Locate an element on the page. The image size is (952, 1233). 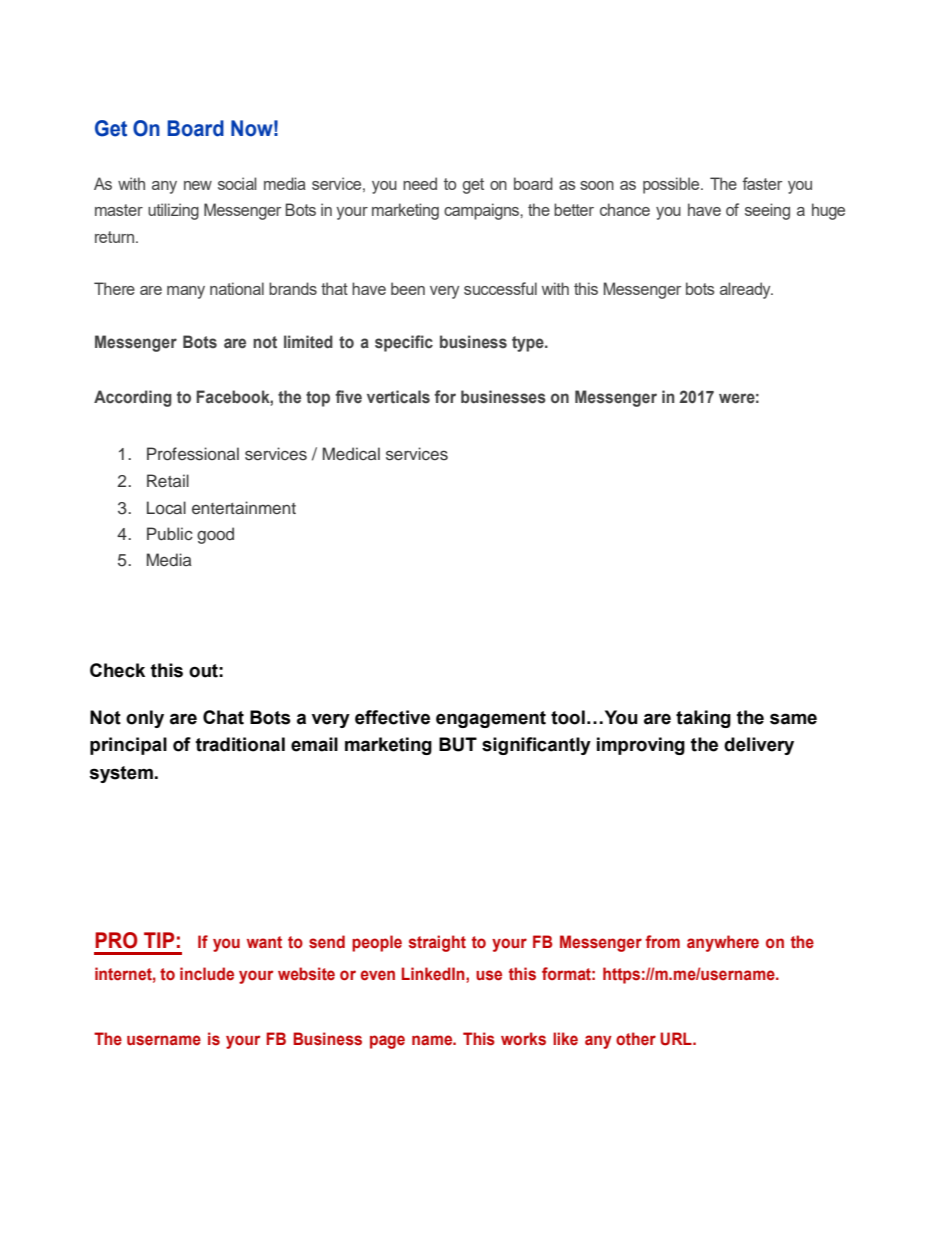
seeing is located at coordinates (767, 211).
